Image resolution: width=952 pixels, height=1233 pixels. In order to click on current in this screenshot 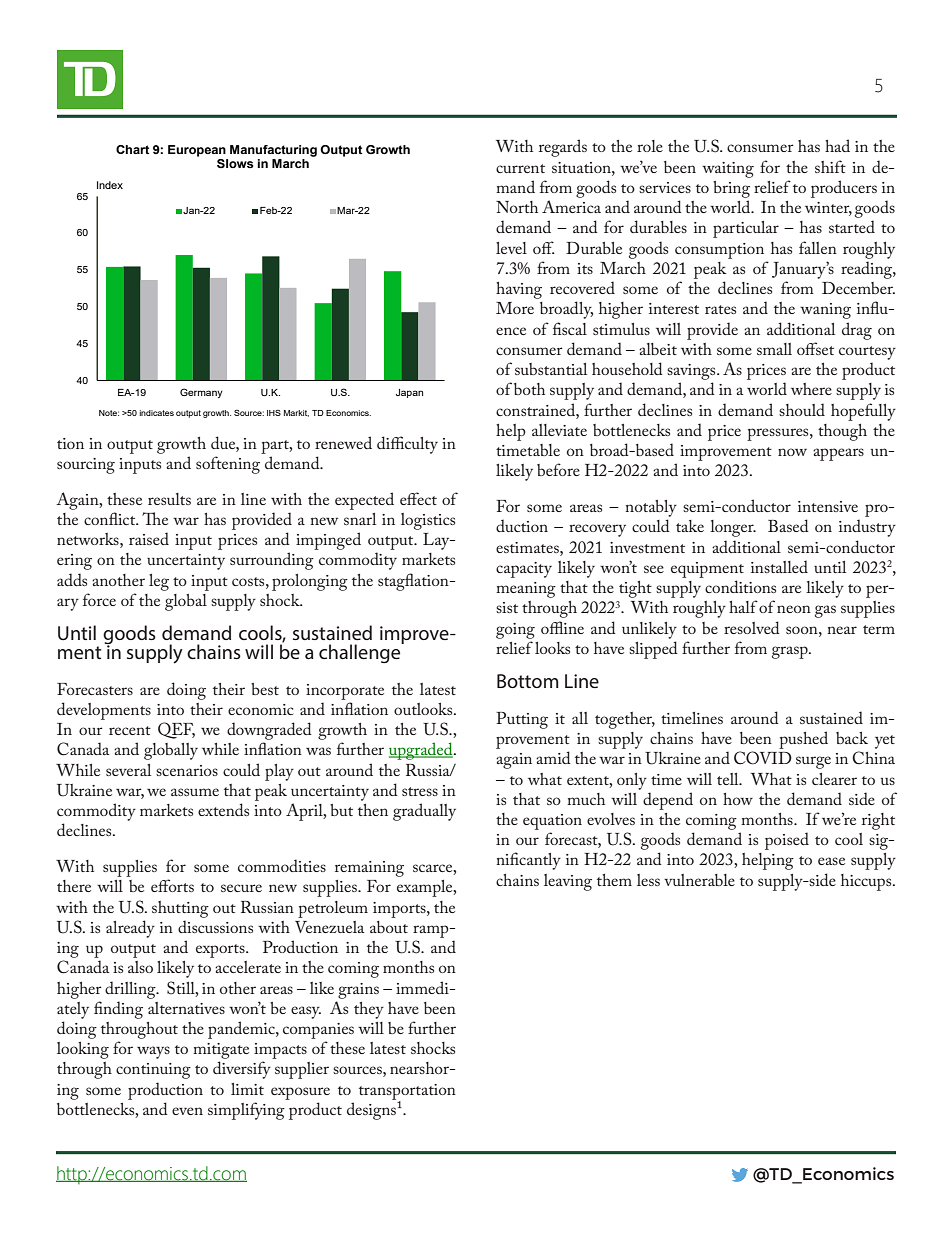, I will do `click(520, 168)`.
